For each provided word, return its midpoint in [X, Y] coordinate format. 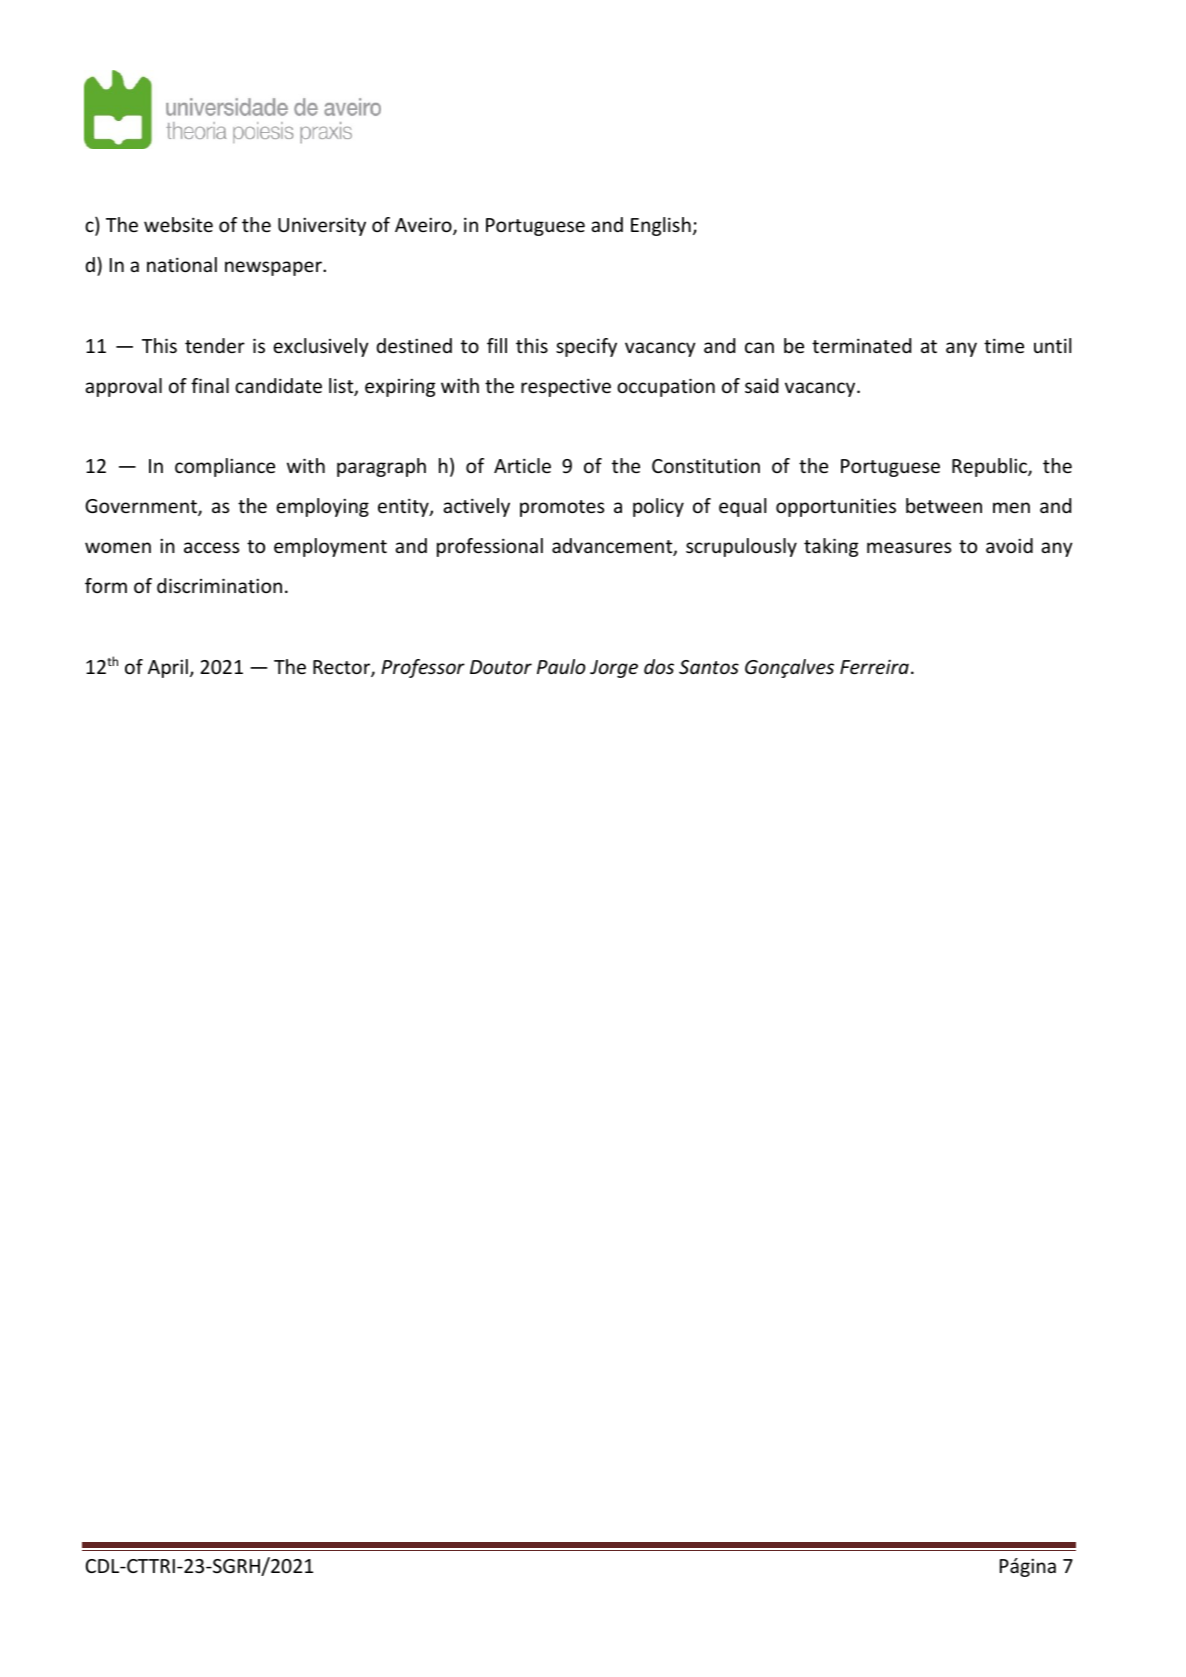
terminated [861, 345]
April [168, 668]
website [178, 224]
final [210, 385]
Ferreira [874, 666]
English [661, 226]
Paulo [561, 666]
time [1004, 345]
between [944, 505]
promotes [562, 508]
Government [142, 507]
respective [566, 387]
